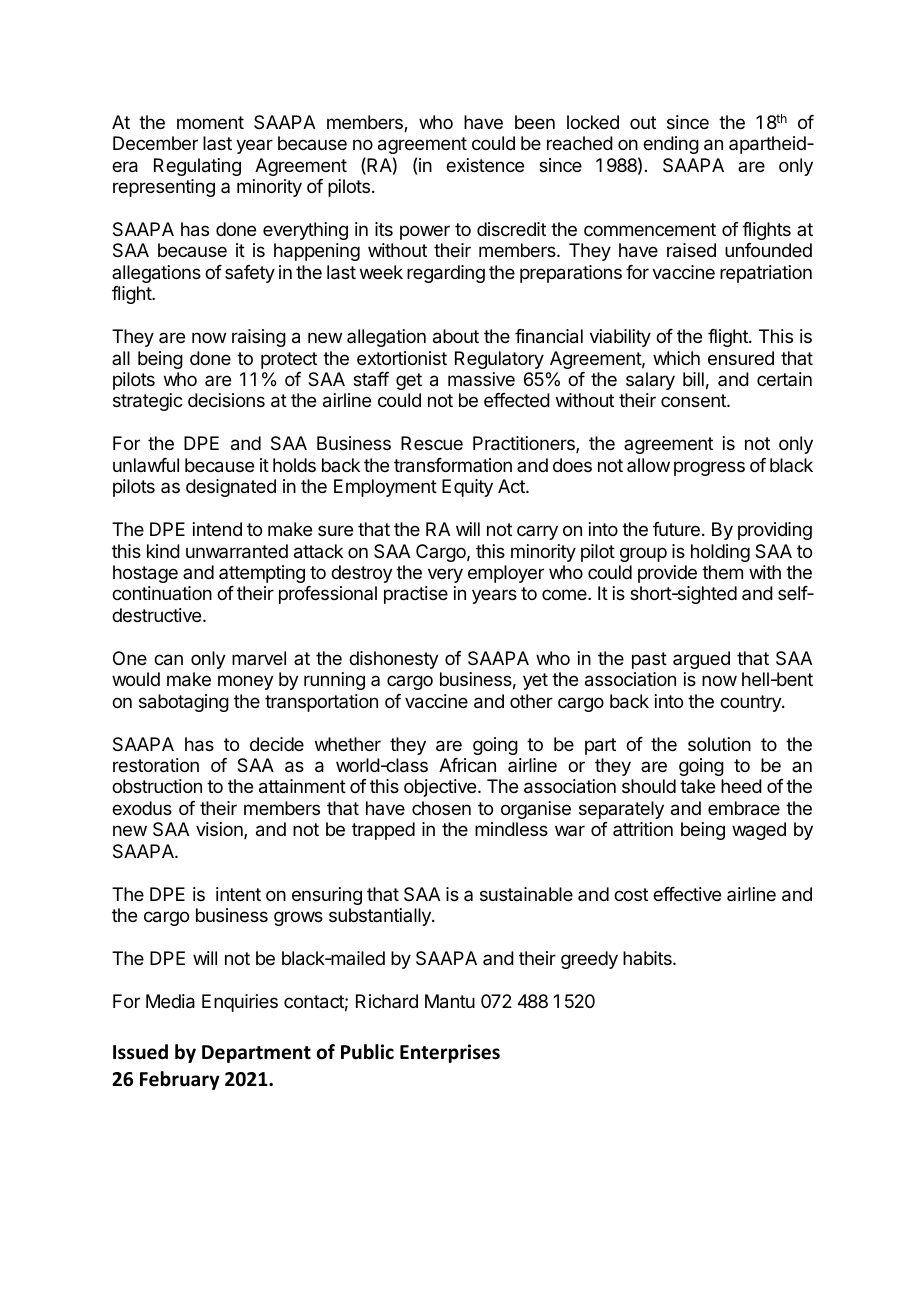 Image resolution: width=924 pixels, height=1308 pixels. Describe the element at coordinates (180, 1080) in the document. I see `February` at that location.
